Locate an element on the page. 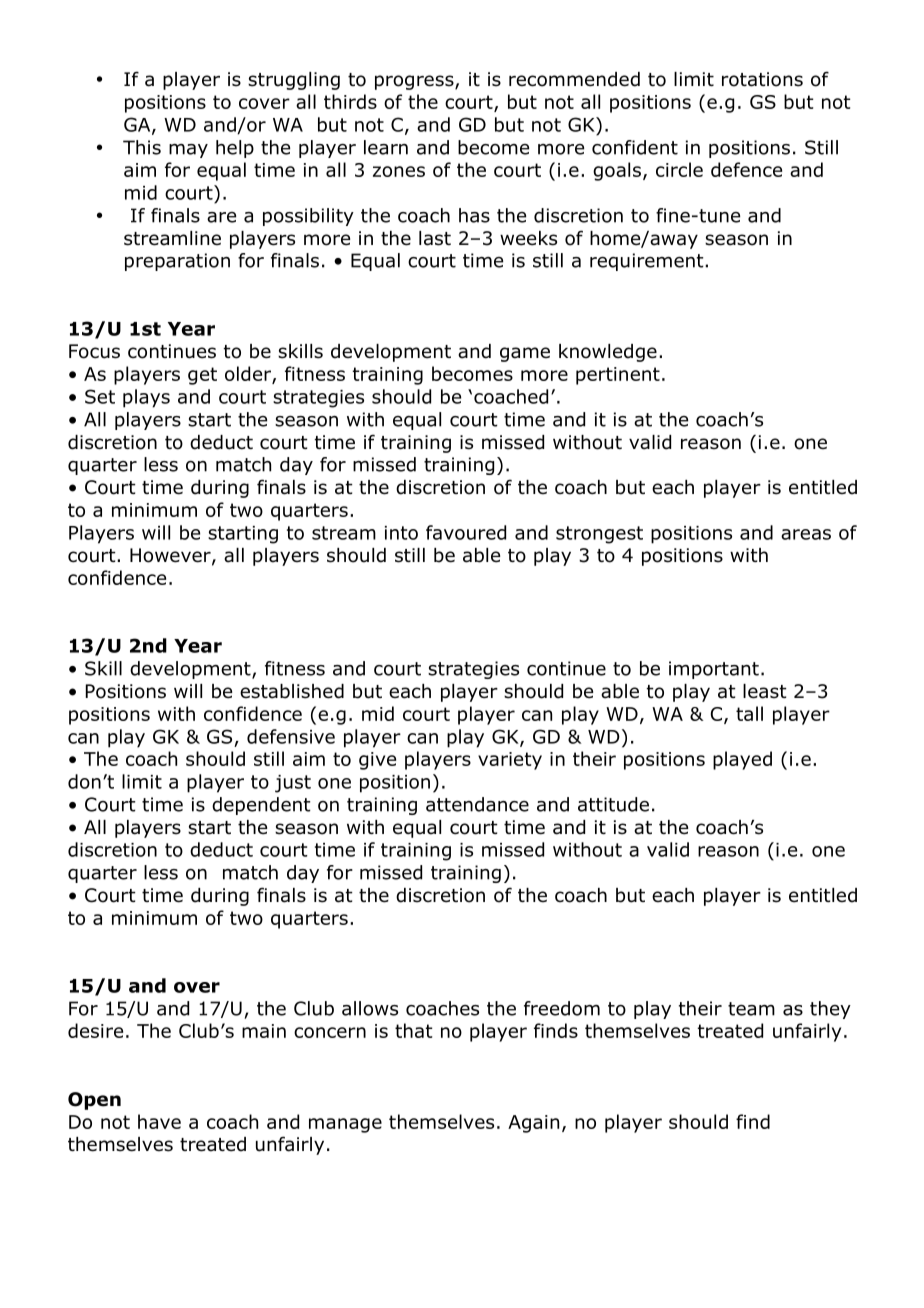  Again is located at coordinates (533, 1124).
